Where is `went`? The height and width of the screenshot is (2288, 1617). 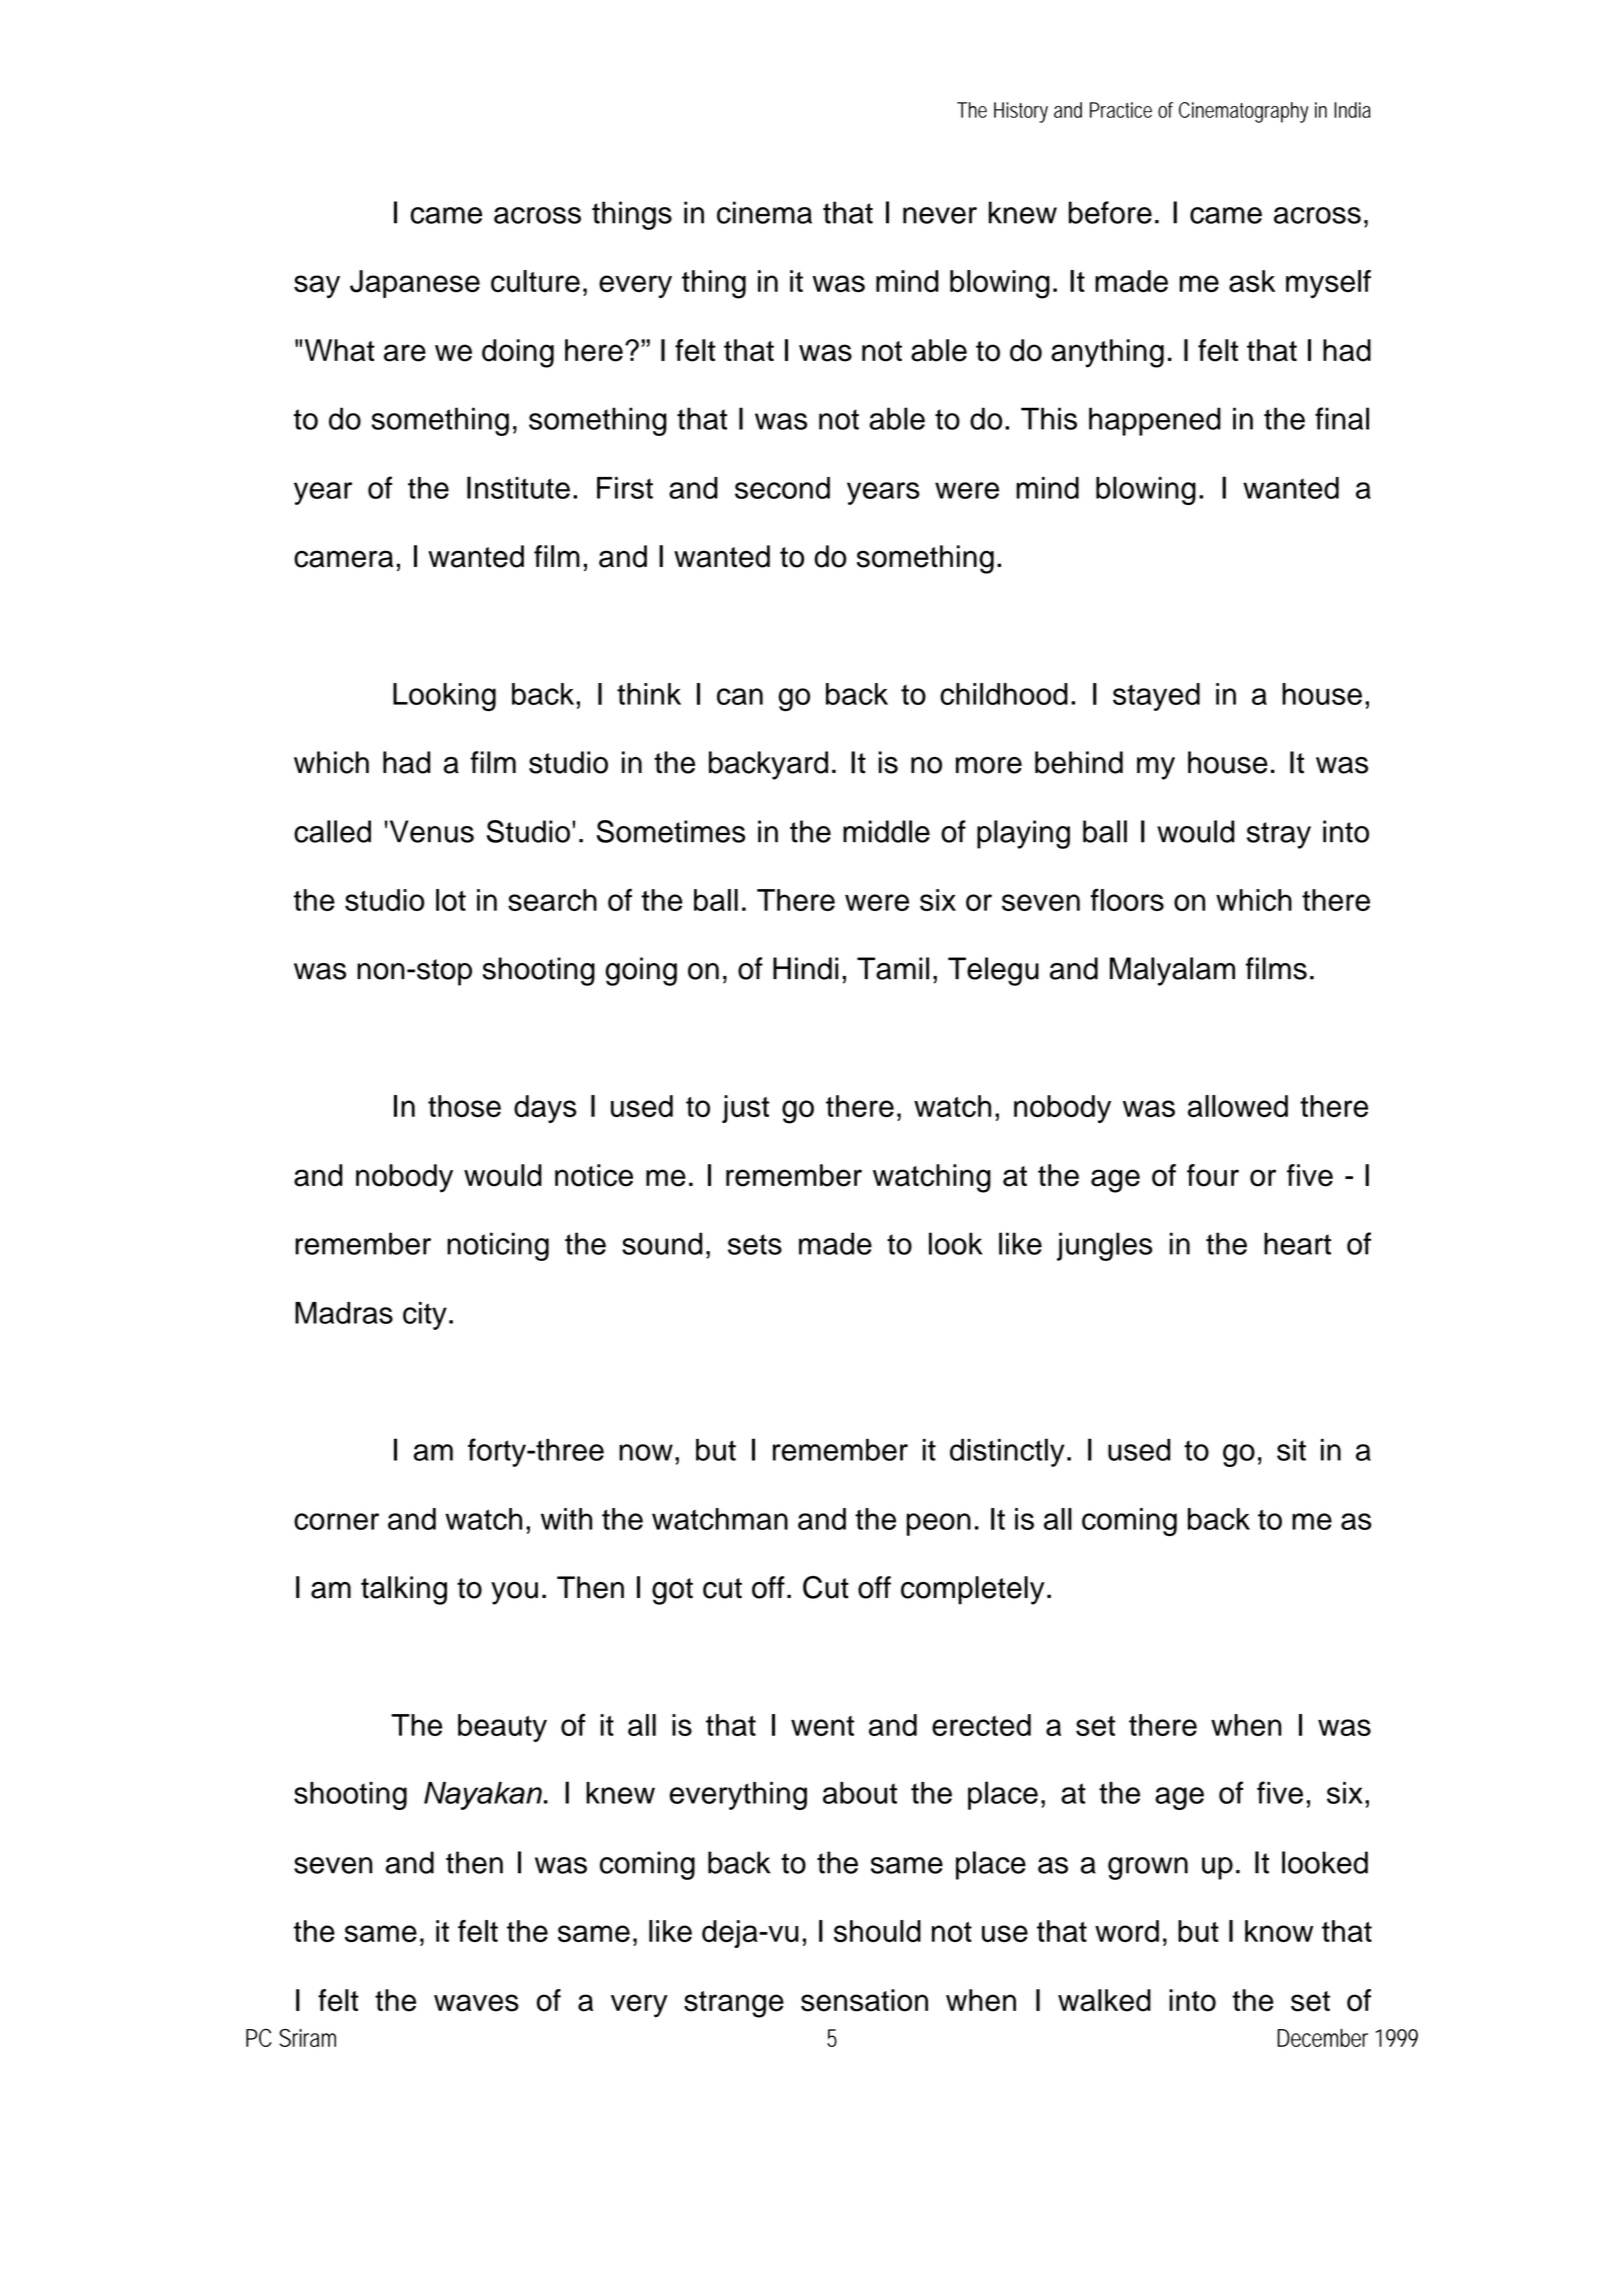 went is located at coordinates (822, 1726).
